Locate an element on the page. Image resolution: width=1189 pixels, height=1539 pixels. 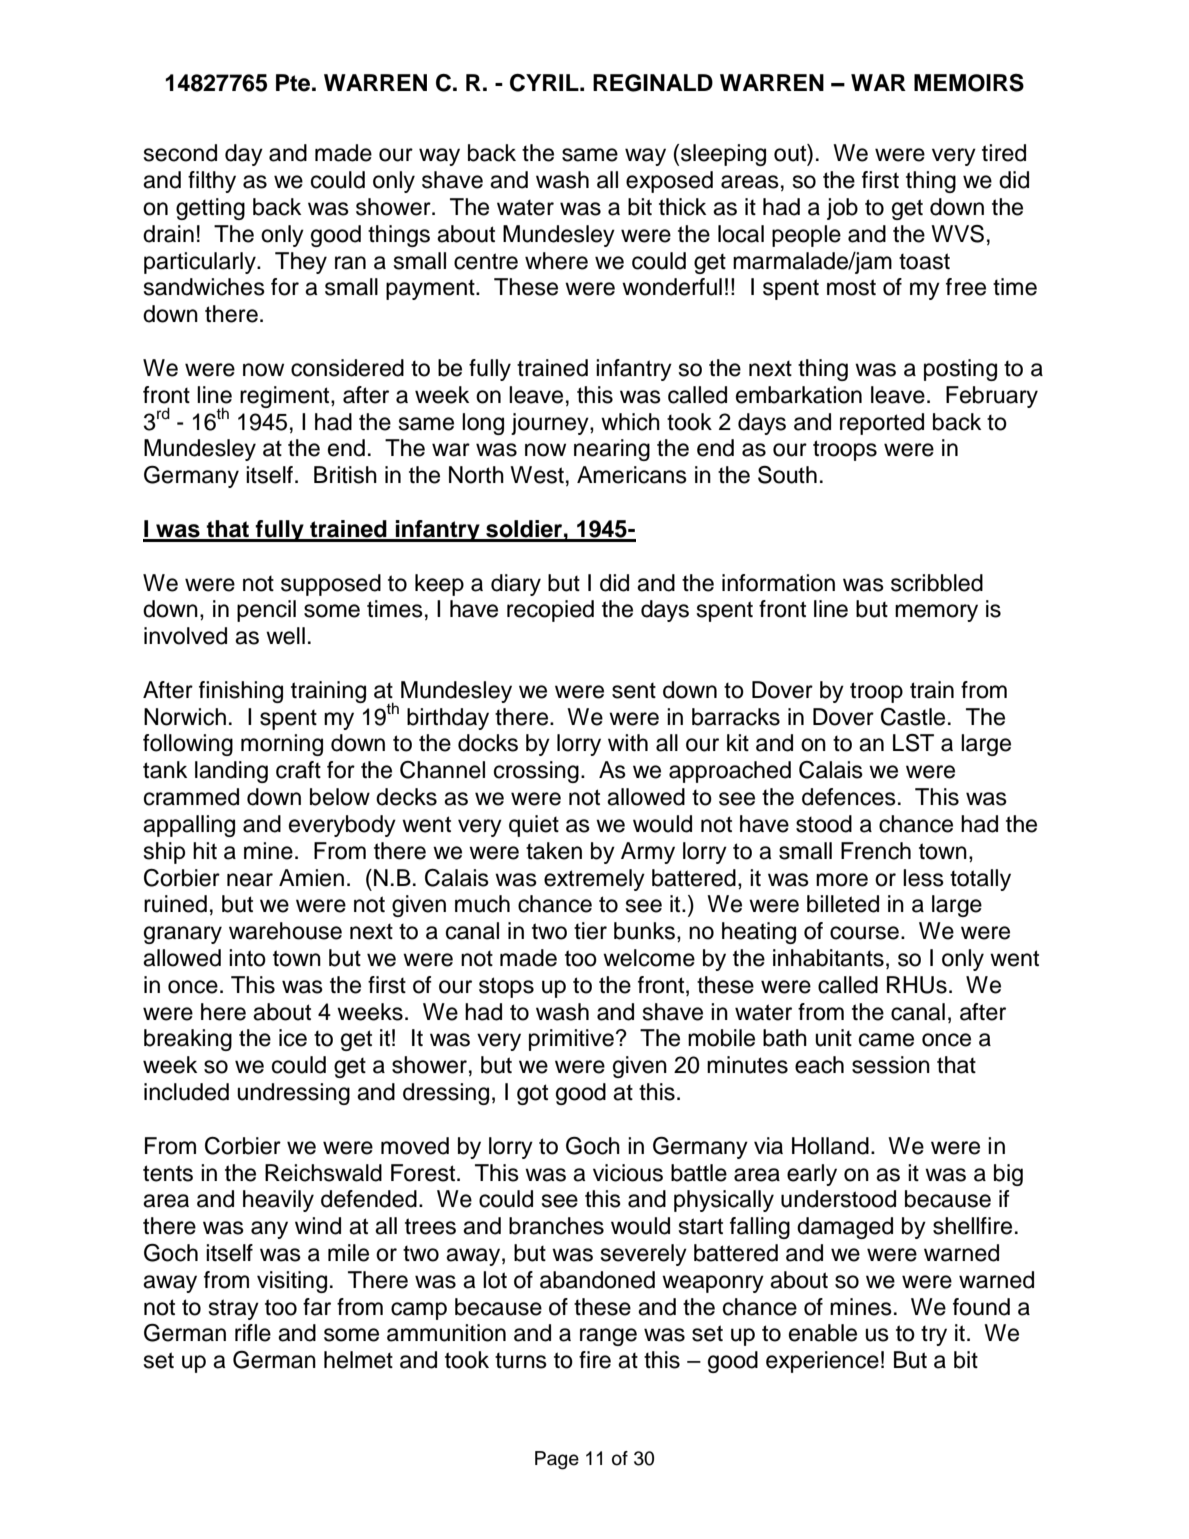
rifle is located at coordinates (253, 1333).
